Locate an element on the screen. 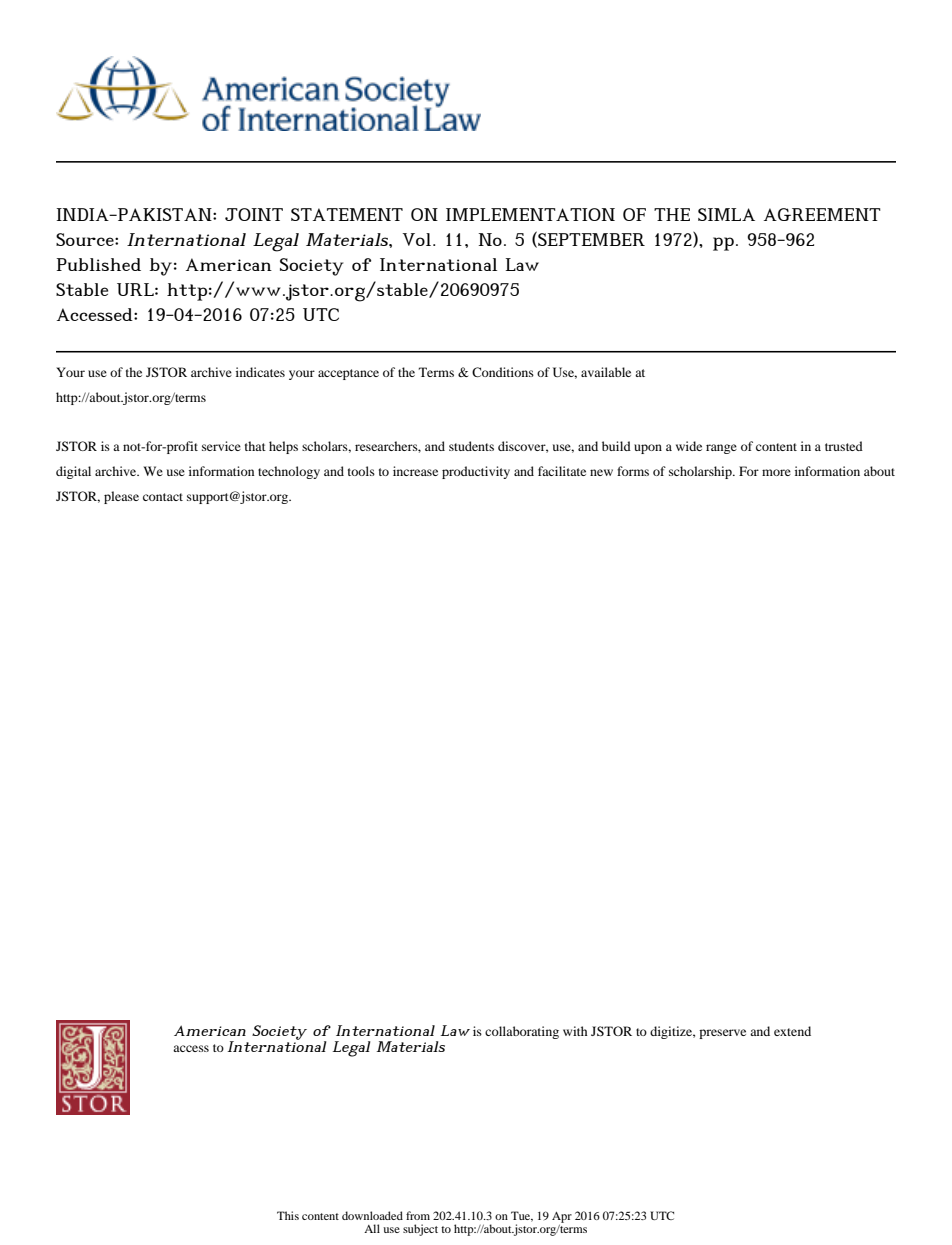  extend is located at coordinates (792, 1031).
